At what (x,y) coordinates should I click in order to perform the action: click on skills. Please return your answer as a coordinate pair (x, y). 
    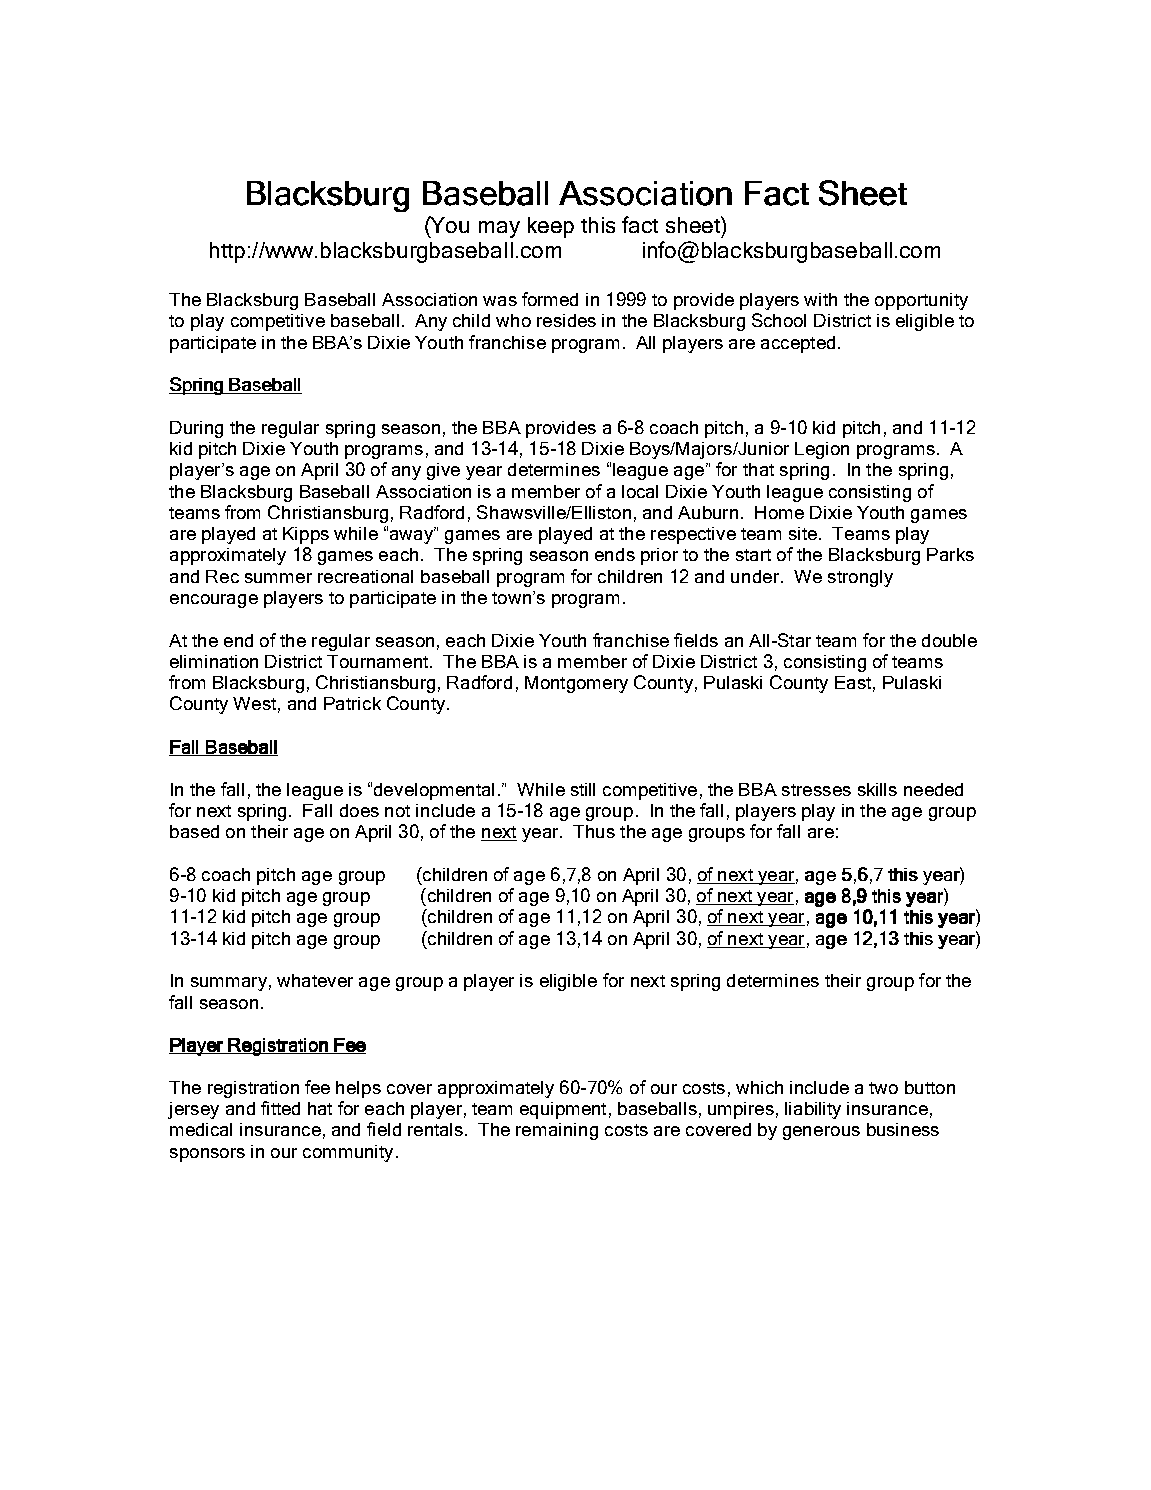
    Looking at the image, I should click on (877, 789).
